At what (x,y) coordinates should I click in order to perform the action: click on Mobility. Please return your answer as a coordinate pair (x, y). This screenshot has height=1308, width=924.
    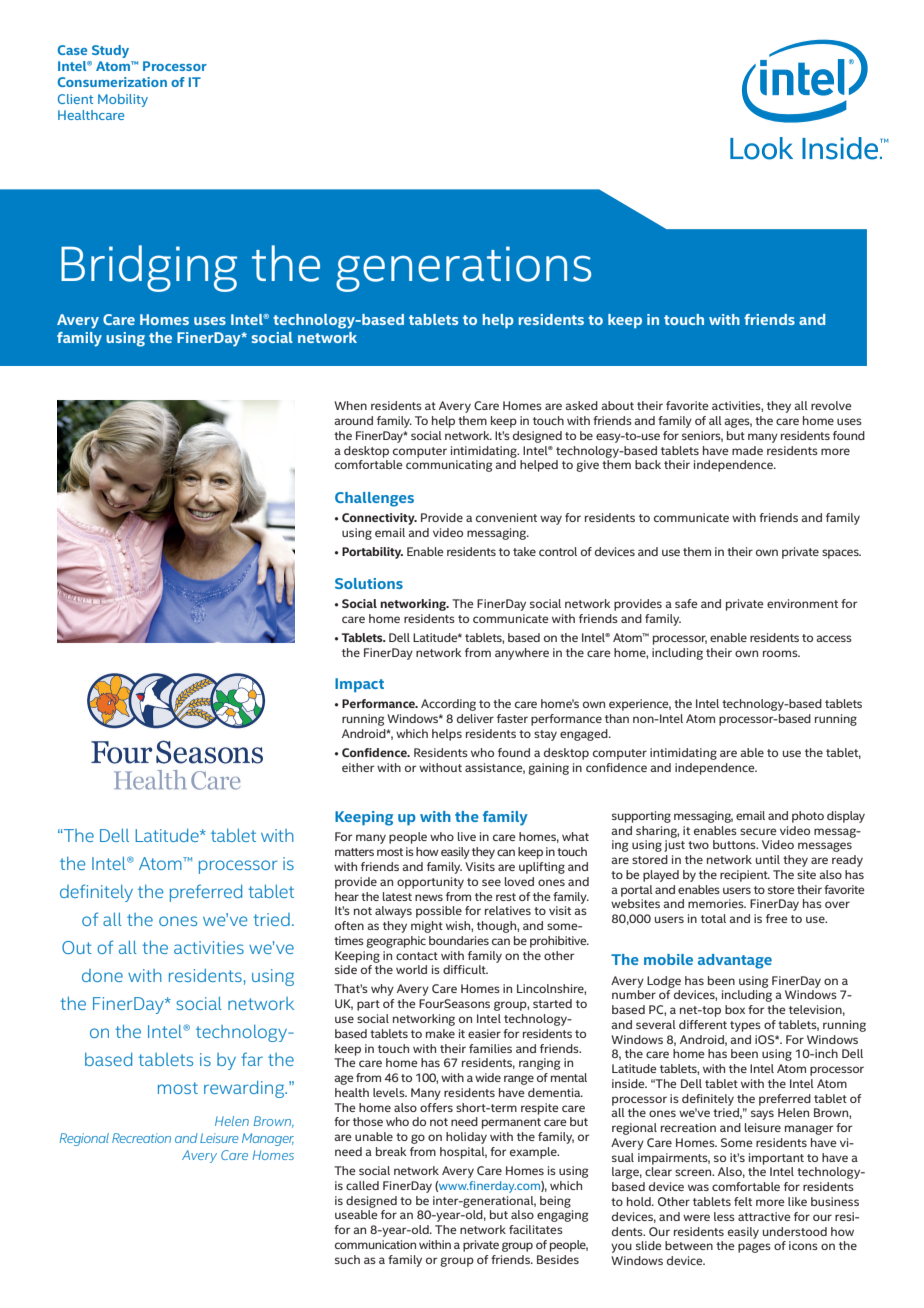
    Looking at the image, I should click on (123, 100).
